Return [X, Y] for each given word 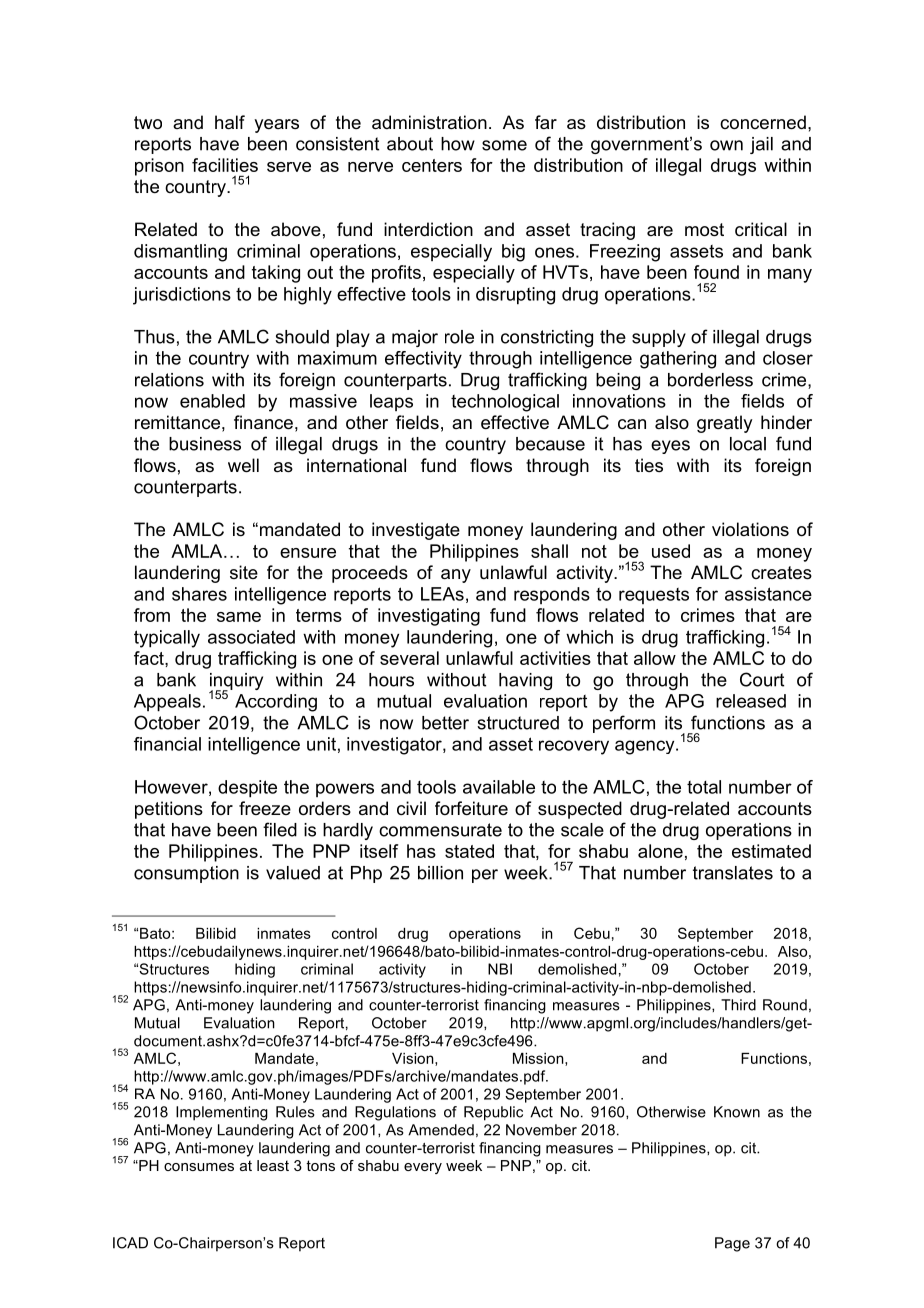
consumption [186, 874]
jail [761, 145]
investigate [416, 531]
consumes [199, 1167]
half [230, 122]
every [423, 1168]
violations [750, 529]
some [504, 145]
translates [733, 873]
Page [732, 1244]
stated [469, 851]
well [243, 465]
